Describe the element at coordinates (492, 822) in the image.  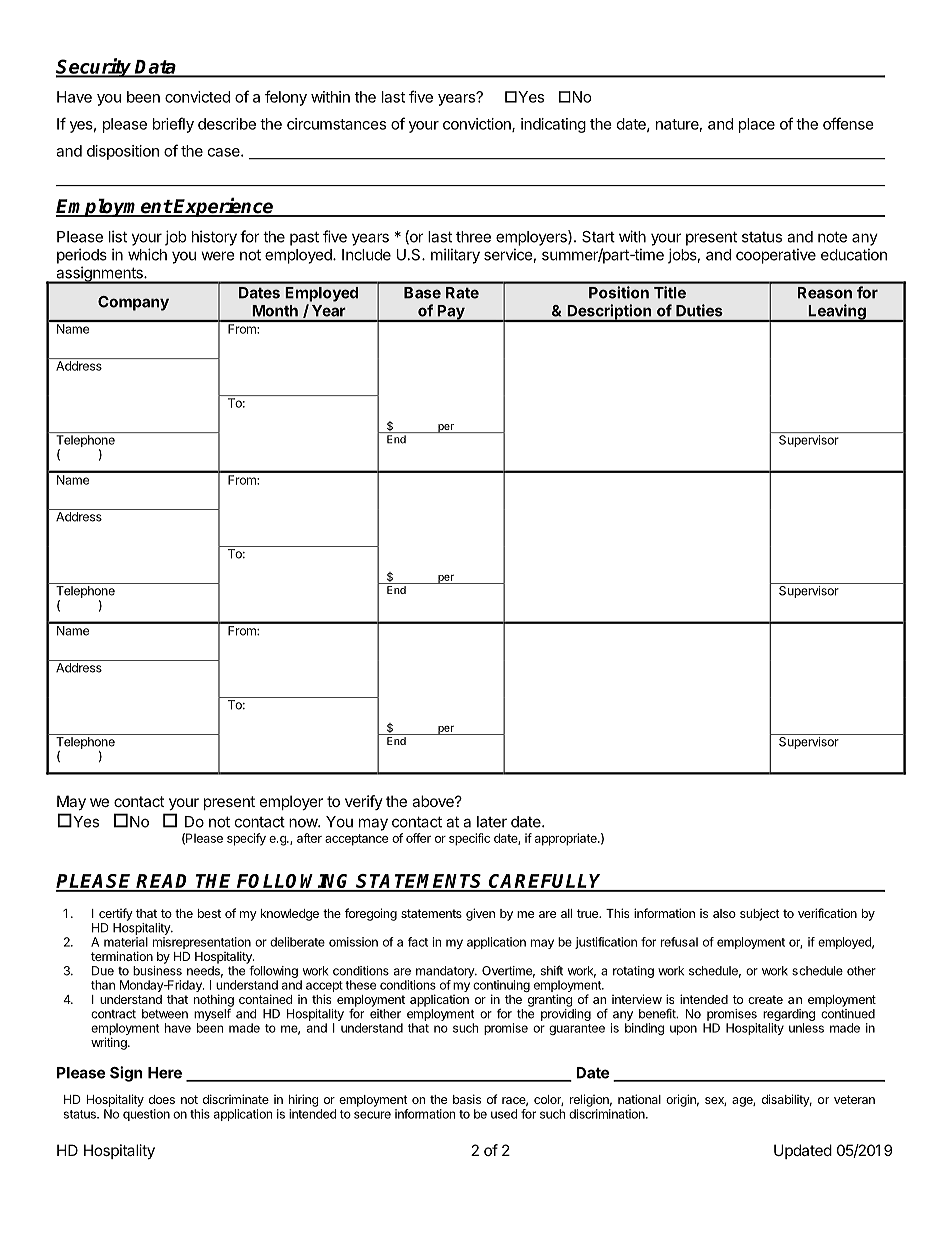
I see `later` at that location.
